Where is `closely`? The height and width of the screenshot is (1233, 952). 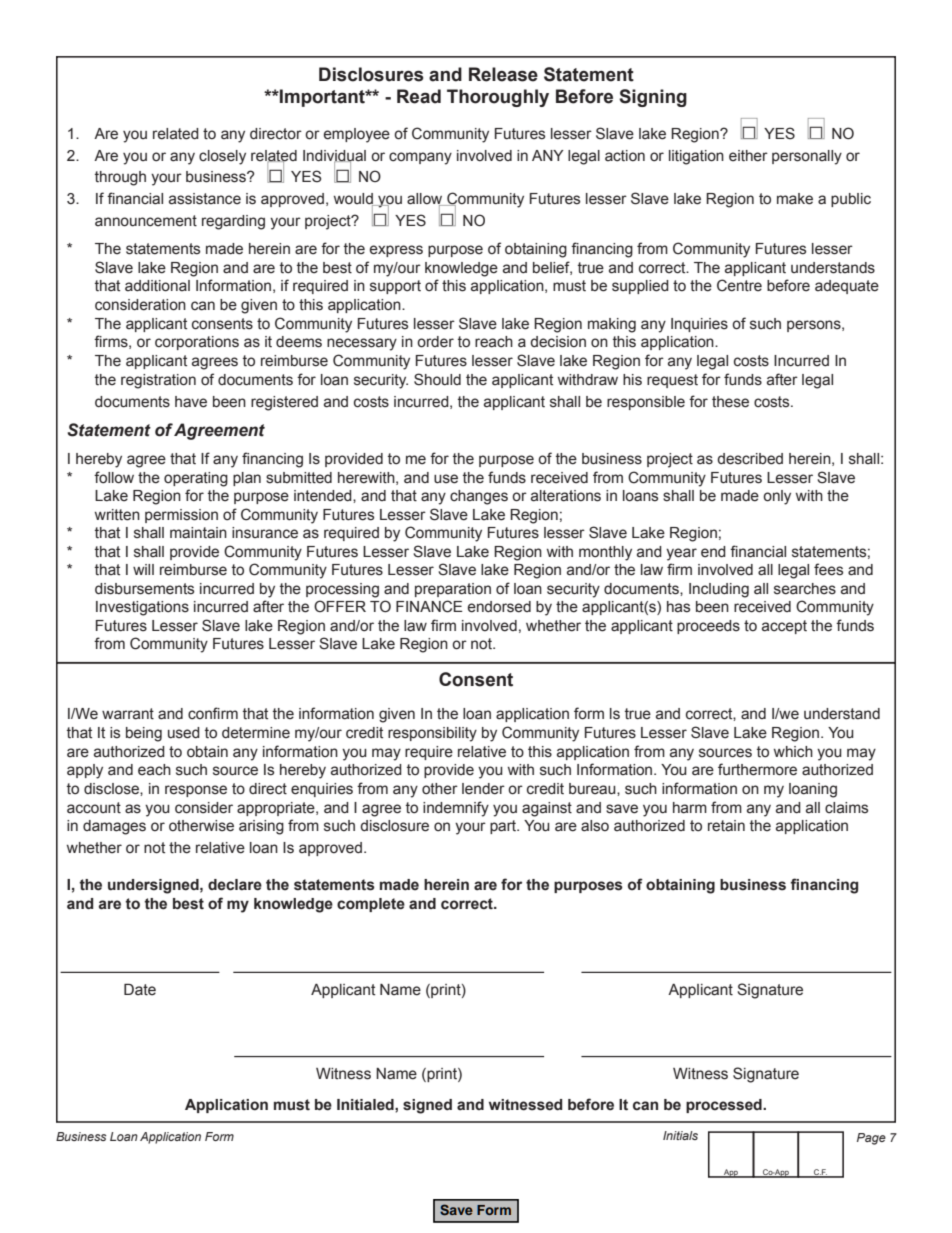
closely is located at coordinates (222, 157).
